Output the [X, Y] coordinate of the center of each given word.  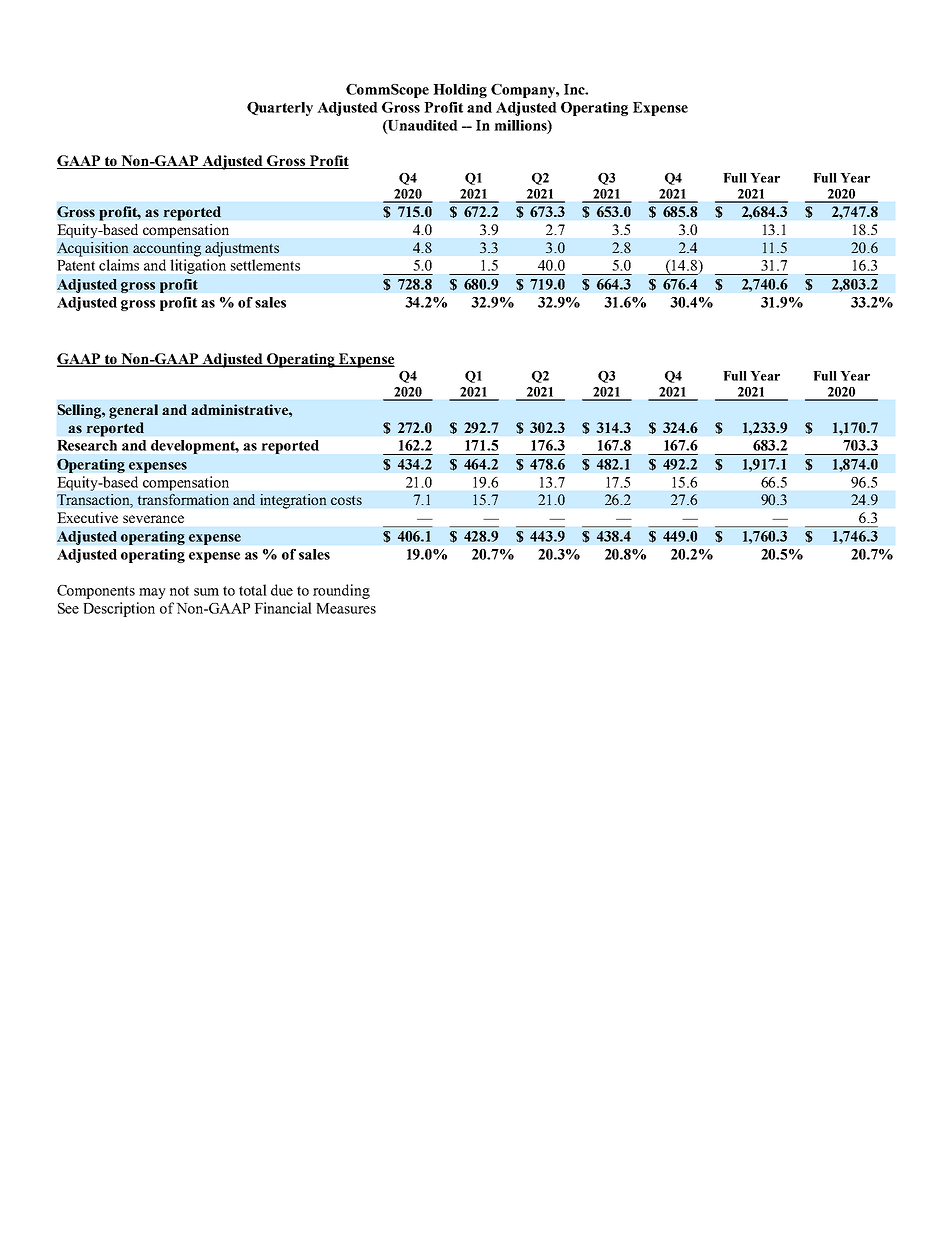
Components [96, 592]
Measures [346, 608]
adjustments [242, 249]
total [253, 590]
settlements [265, 265]
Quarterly [280, 109]
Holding [460, 91]
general [133, 411]
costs [346, 500]
